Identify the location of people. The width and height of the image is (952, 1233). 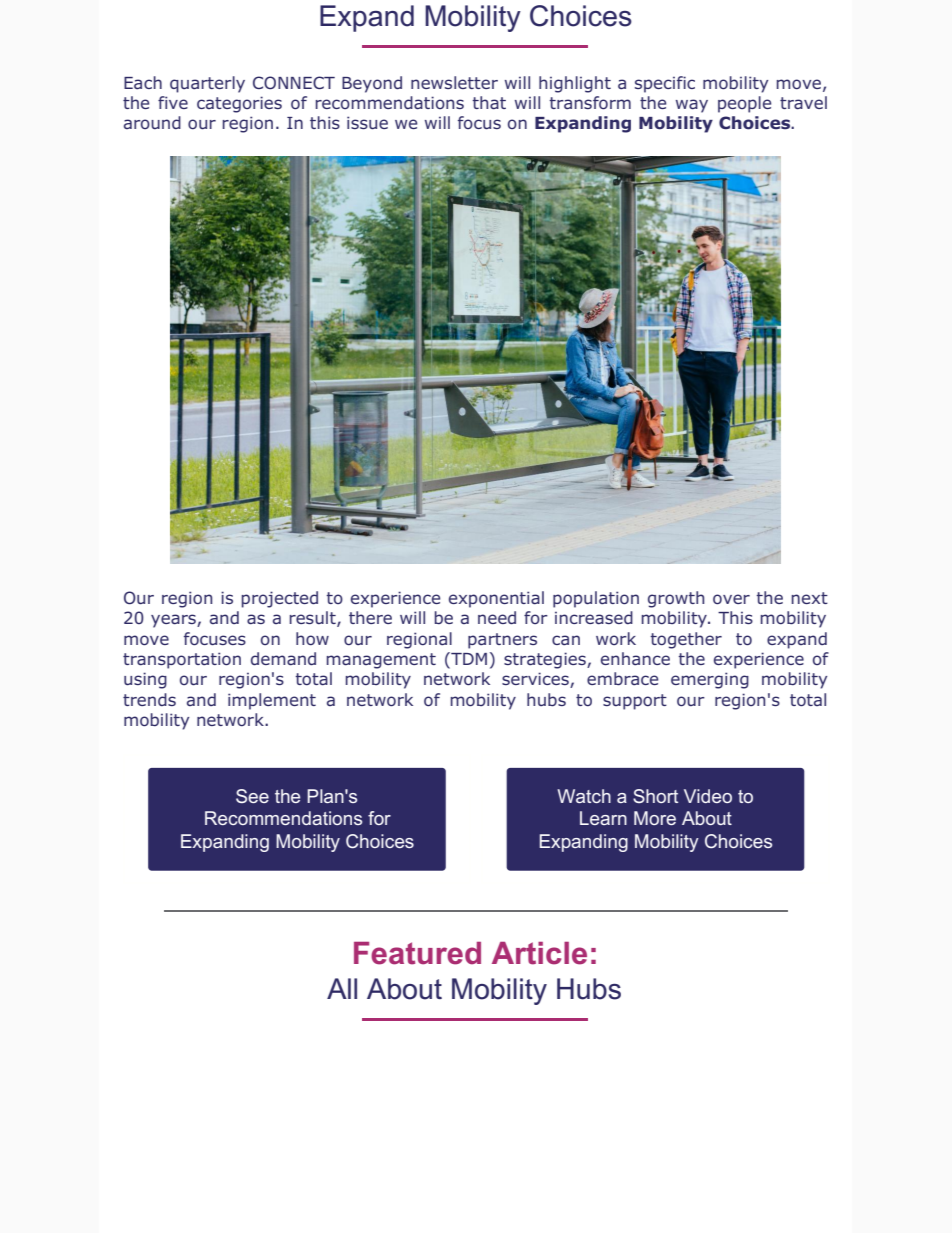
(744, 104).
